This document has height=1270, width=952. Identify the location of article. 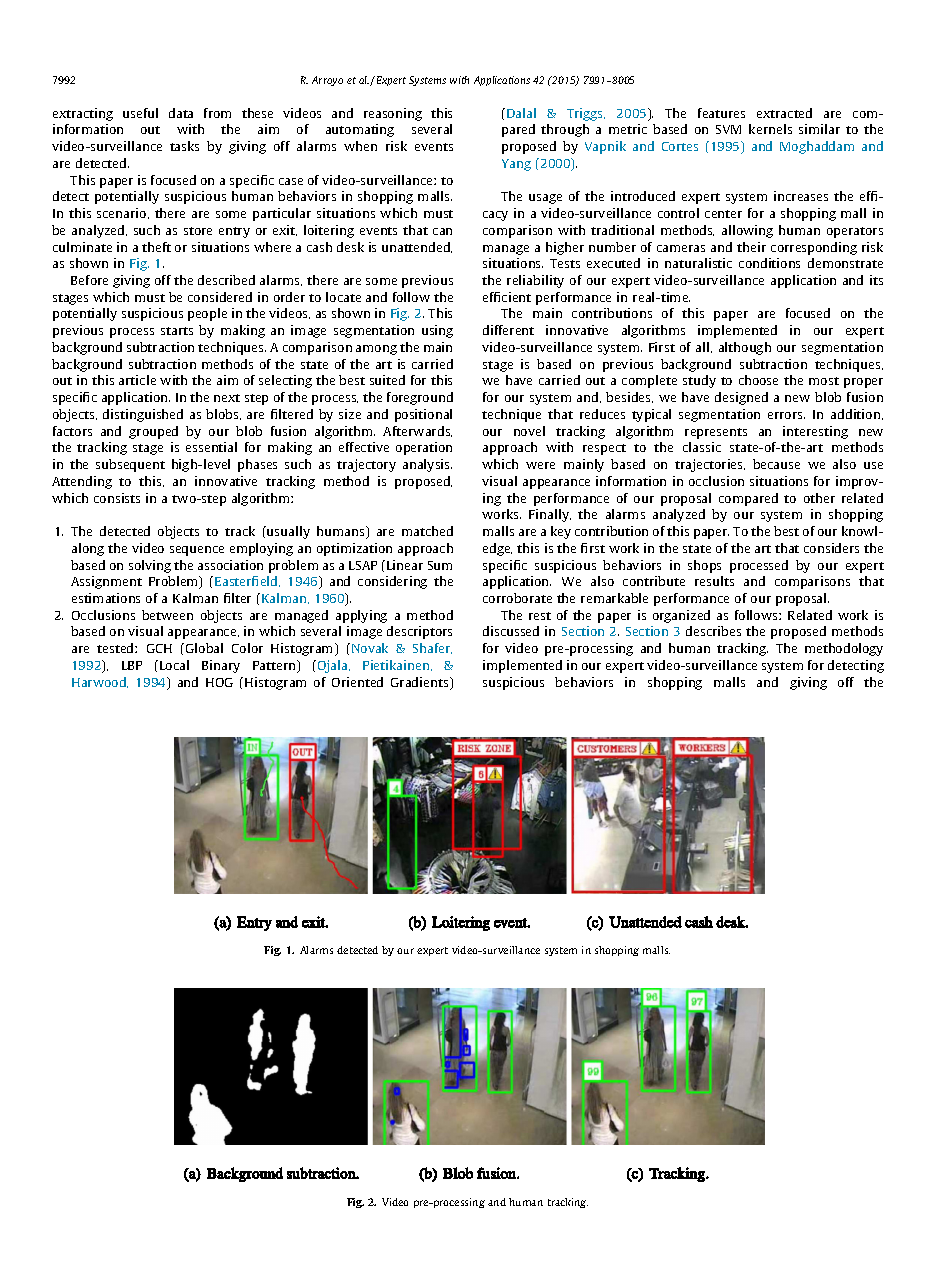
(137, 380).
